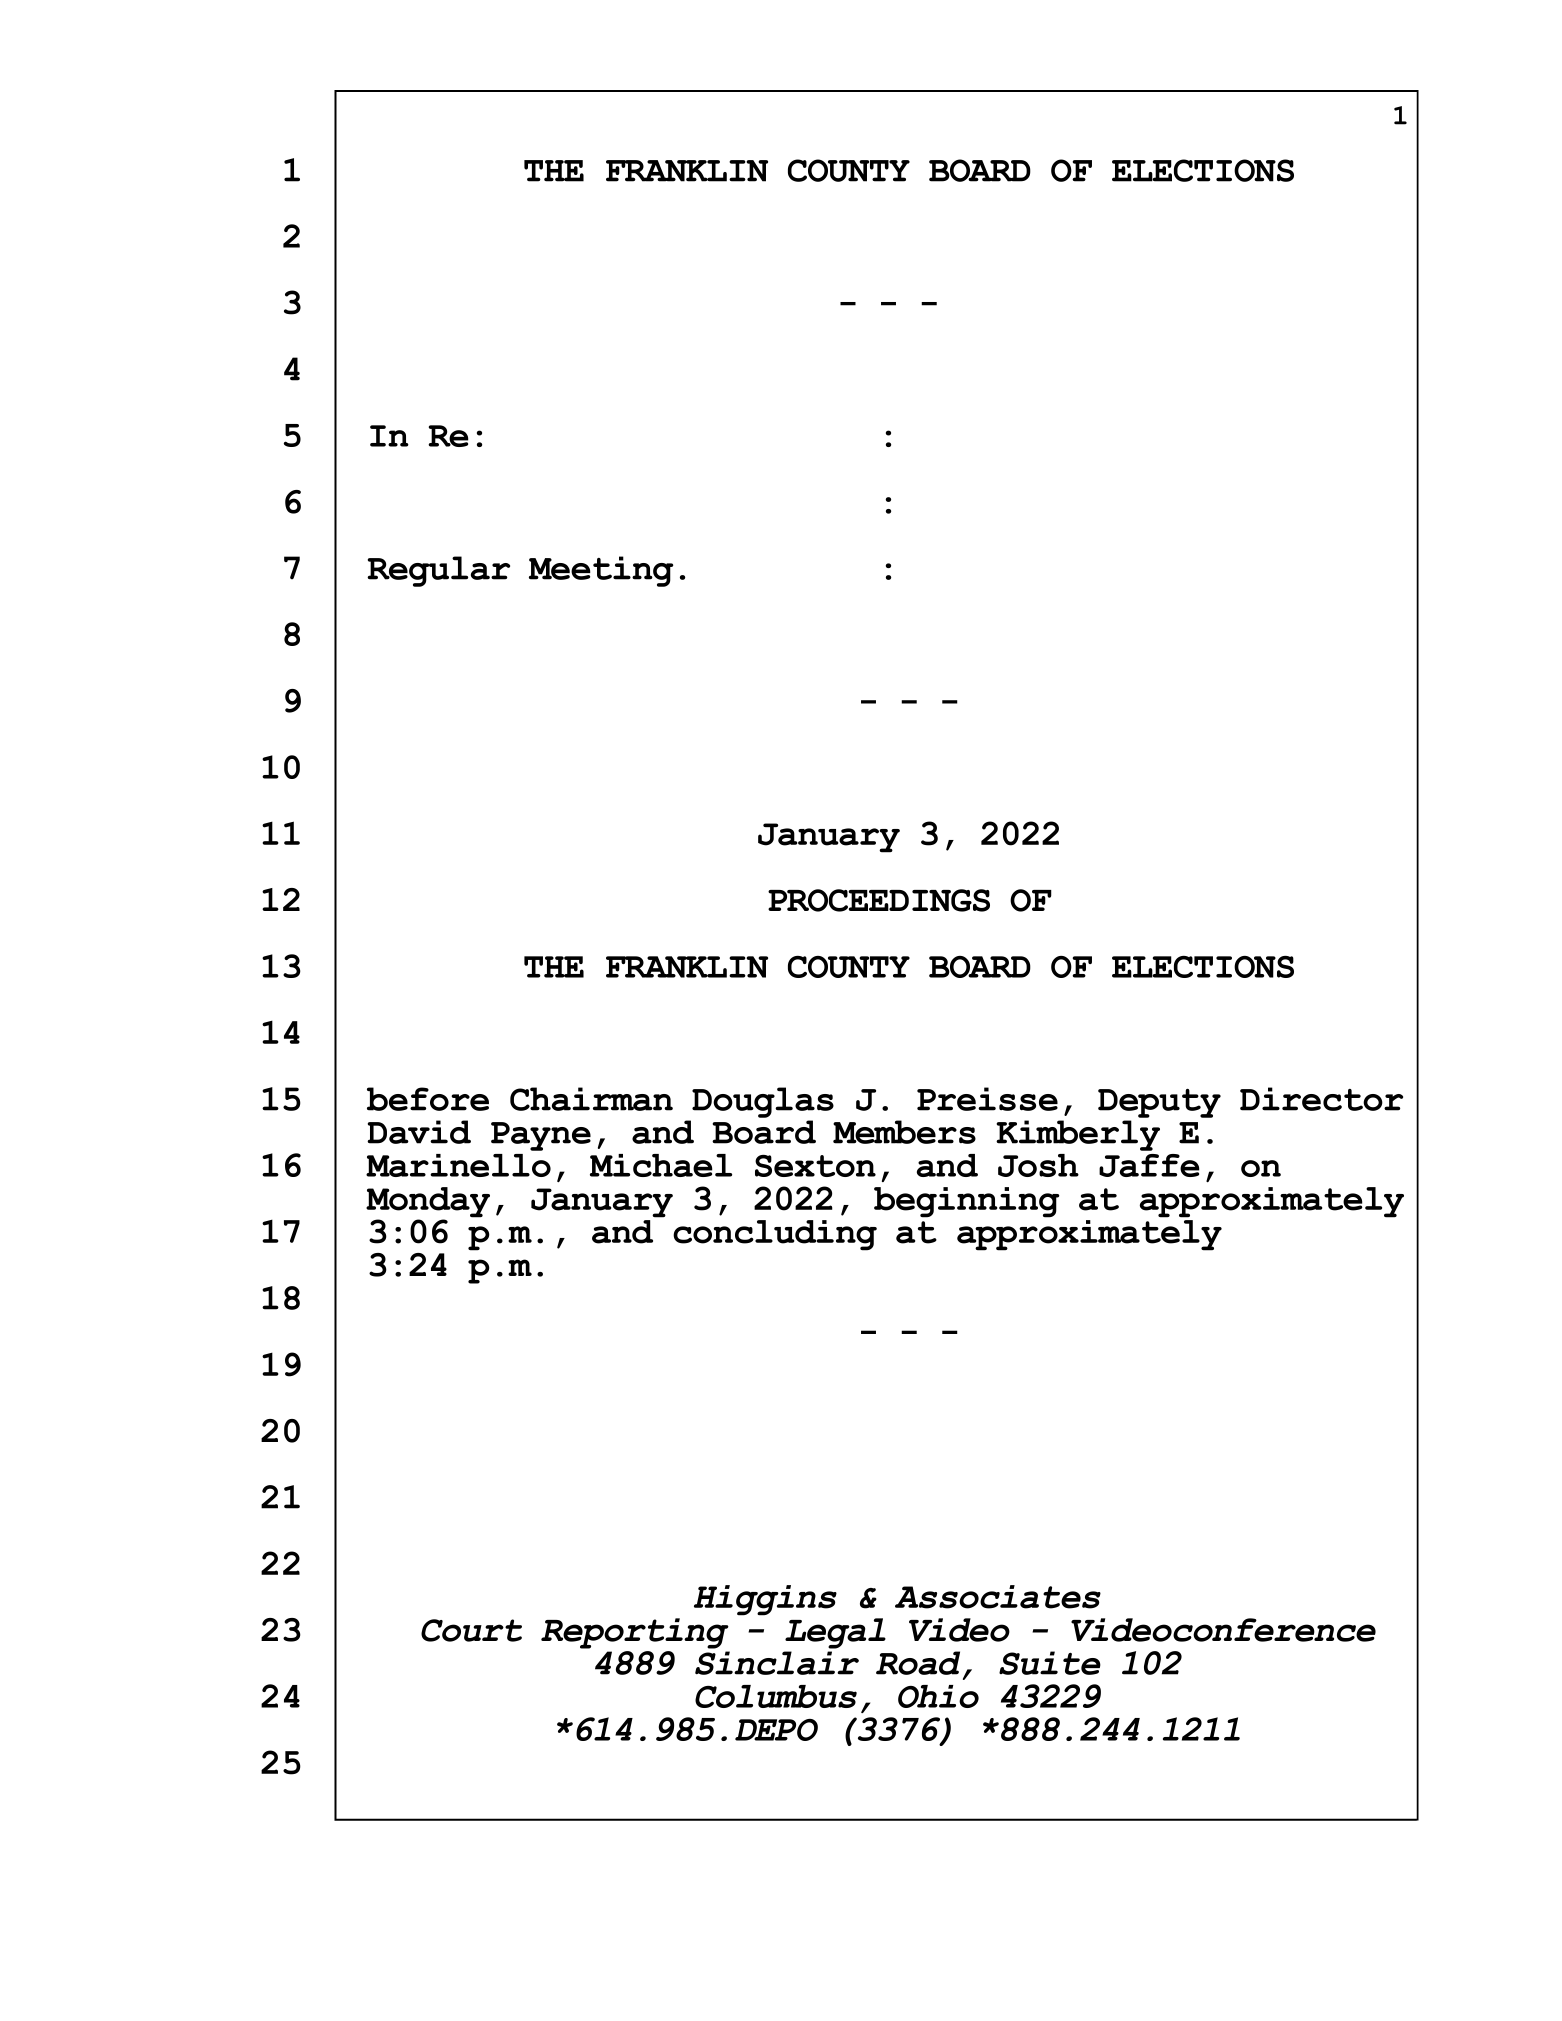 Image resolution: width=1562 pixels, height=2021 pixels. What do you see at coordinates (1050, 1663) in the document?
I see `Suite` at bounding box center [1050, 1663].
